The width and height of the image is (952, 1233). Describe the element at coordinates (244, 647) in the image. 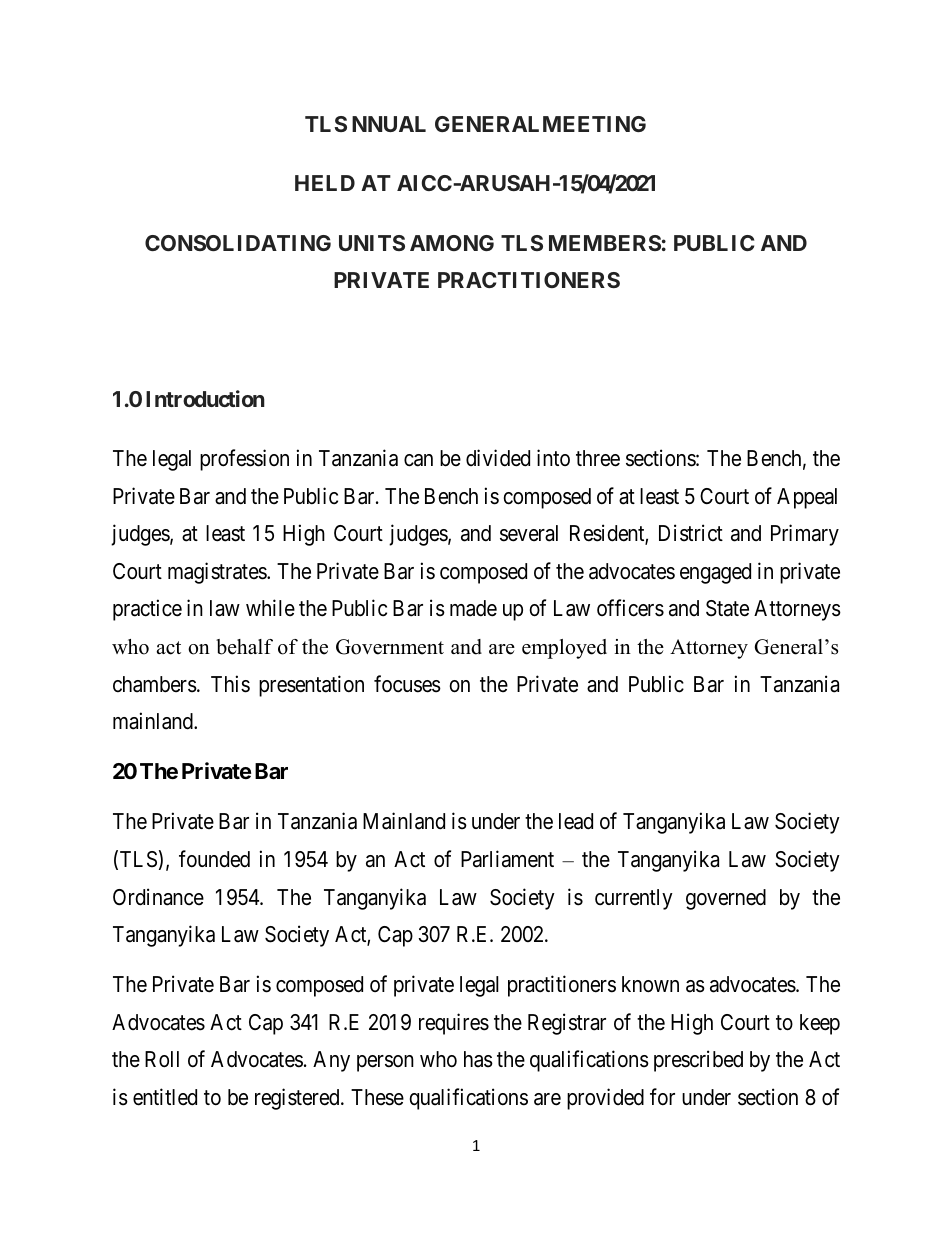

I see `behalf` at that location.
